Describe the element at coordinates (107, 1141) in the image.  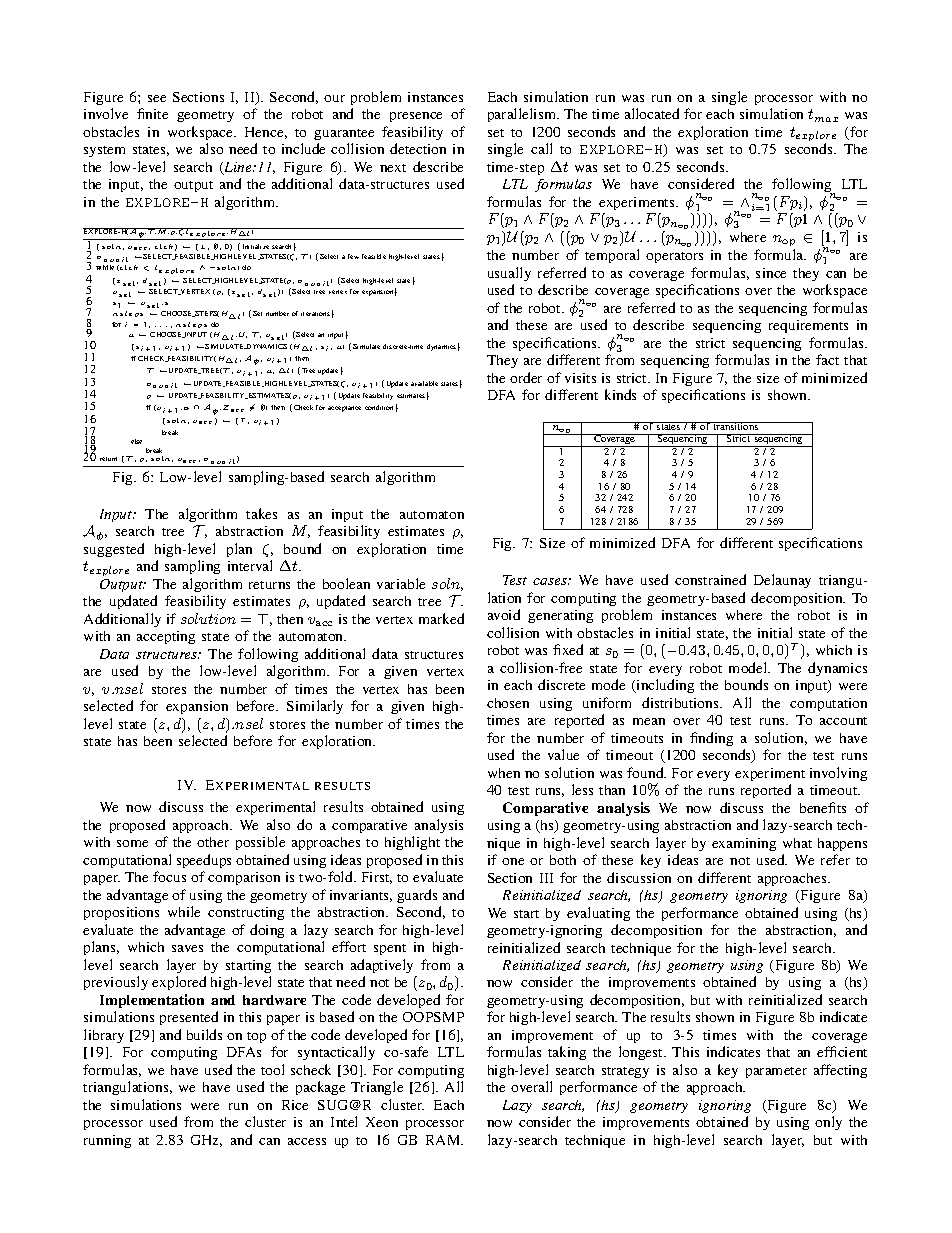
I see `running` at that location.
